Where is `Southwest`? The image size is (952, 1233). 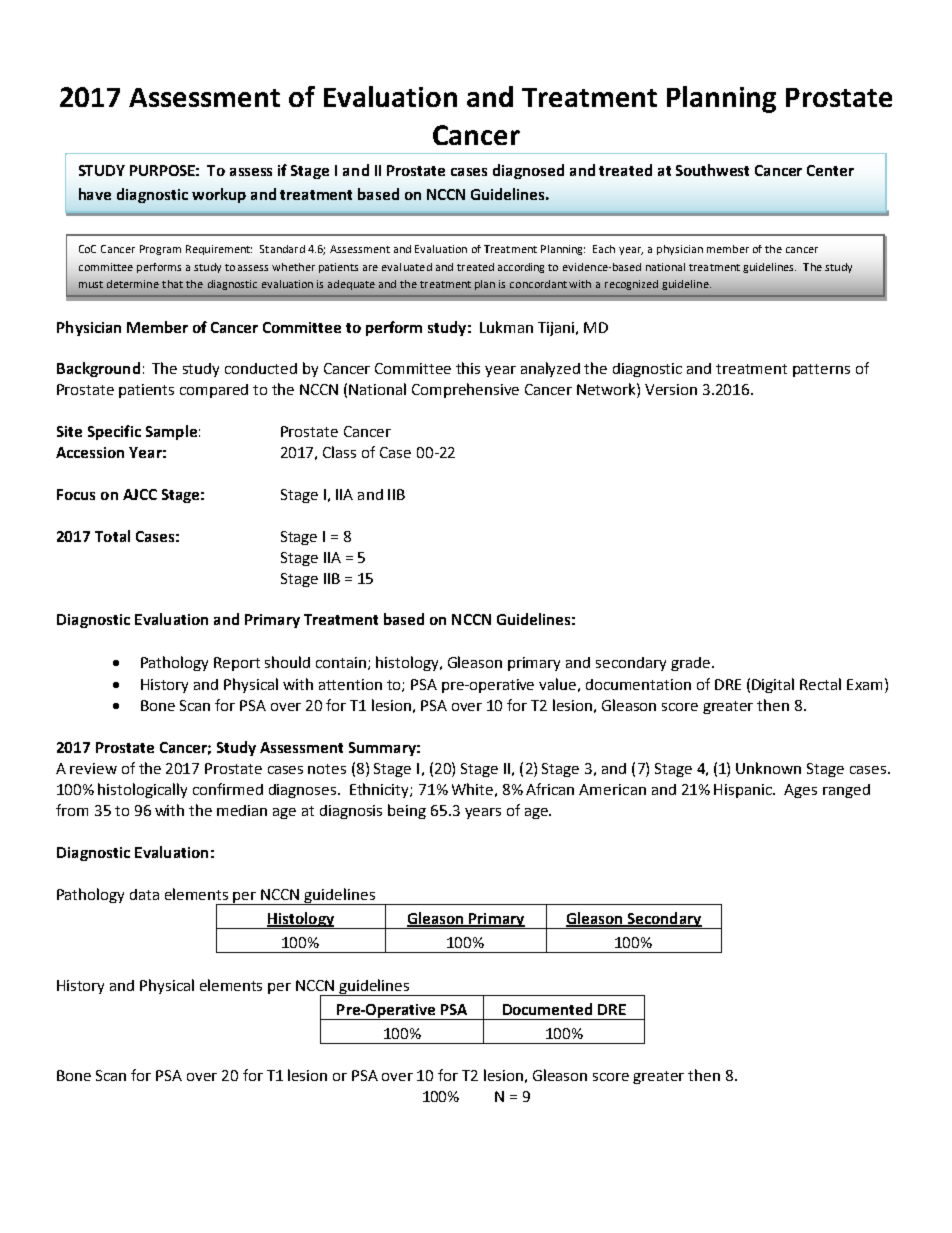
Southwest is located at coordinates (712, 170).
